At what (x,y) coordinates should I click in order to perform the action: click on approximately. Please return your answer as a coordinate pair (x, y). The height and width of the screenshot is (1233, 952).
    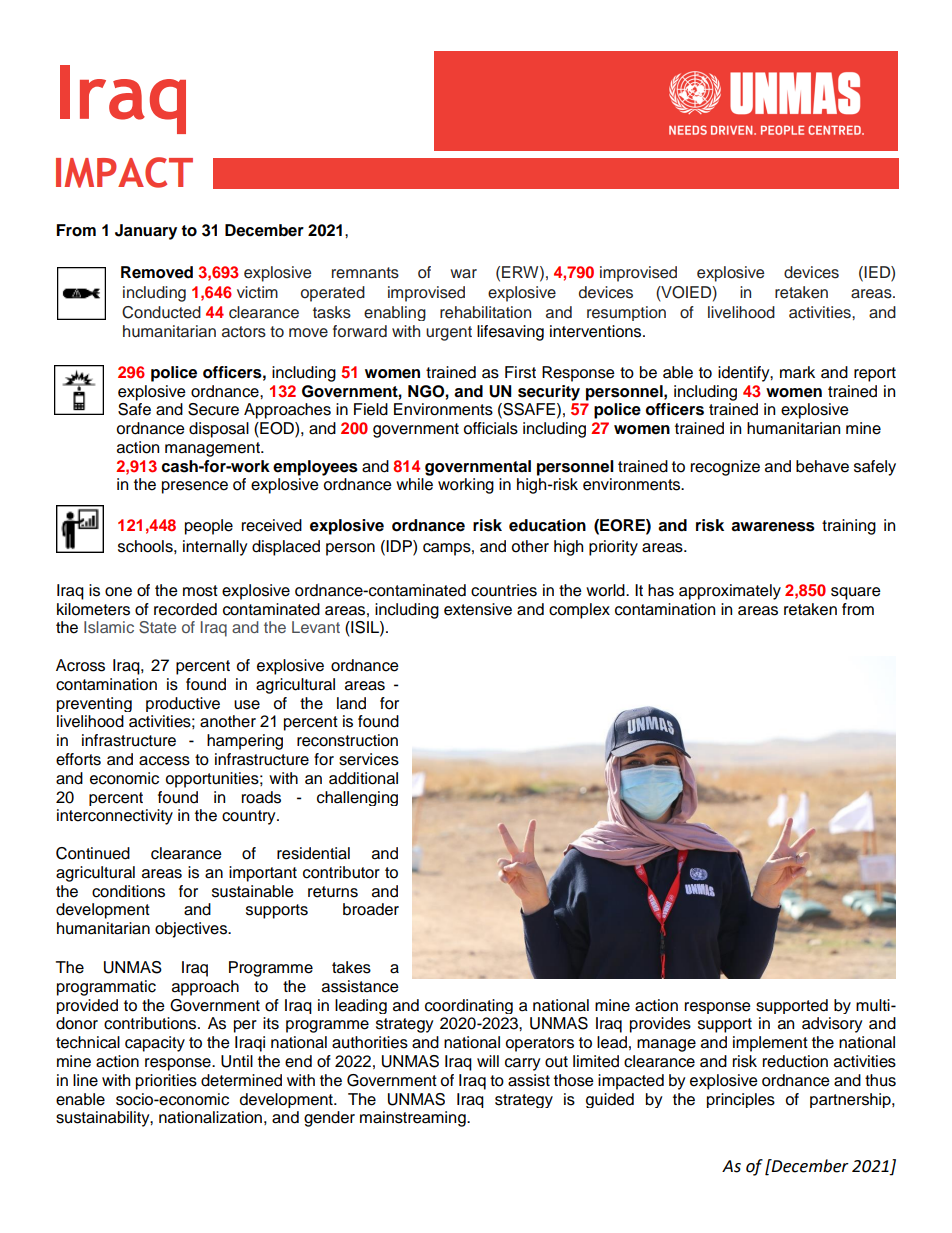
    Looking at the image, I should click on (730, 592).
